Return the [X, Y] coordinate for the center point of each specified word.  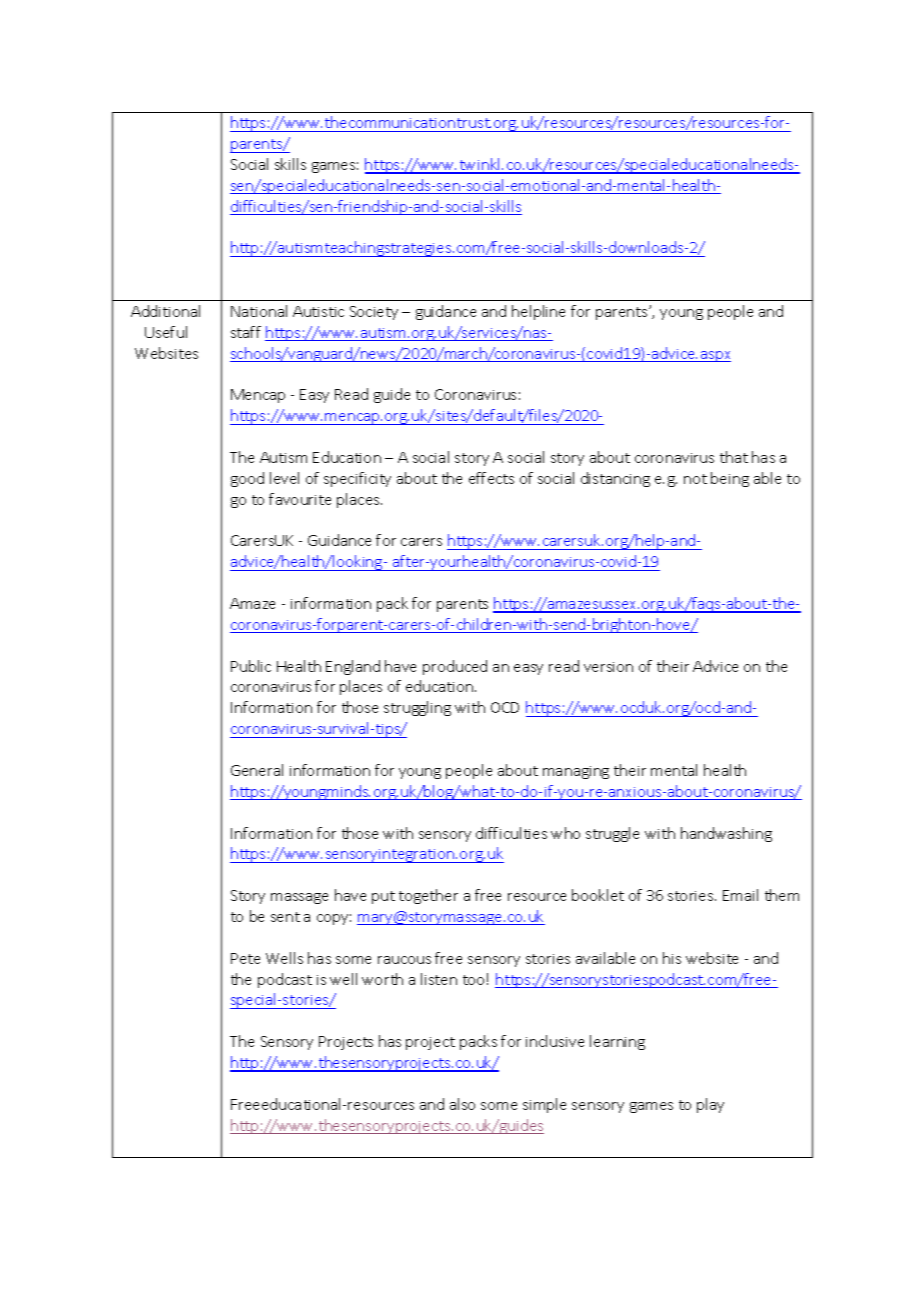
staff [246, 332]
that [734, 457]
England [353, 667]
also [462, 1104]
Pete [245, 958]
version [608, 667]
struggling [417, 708]
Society [374, 313]
